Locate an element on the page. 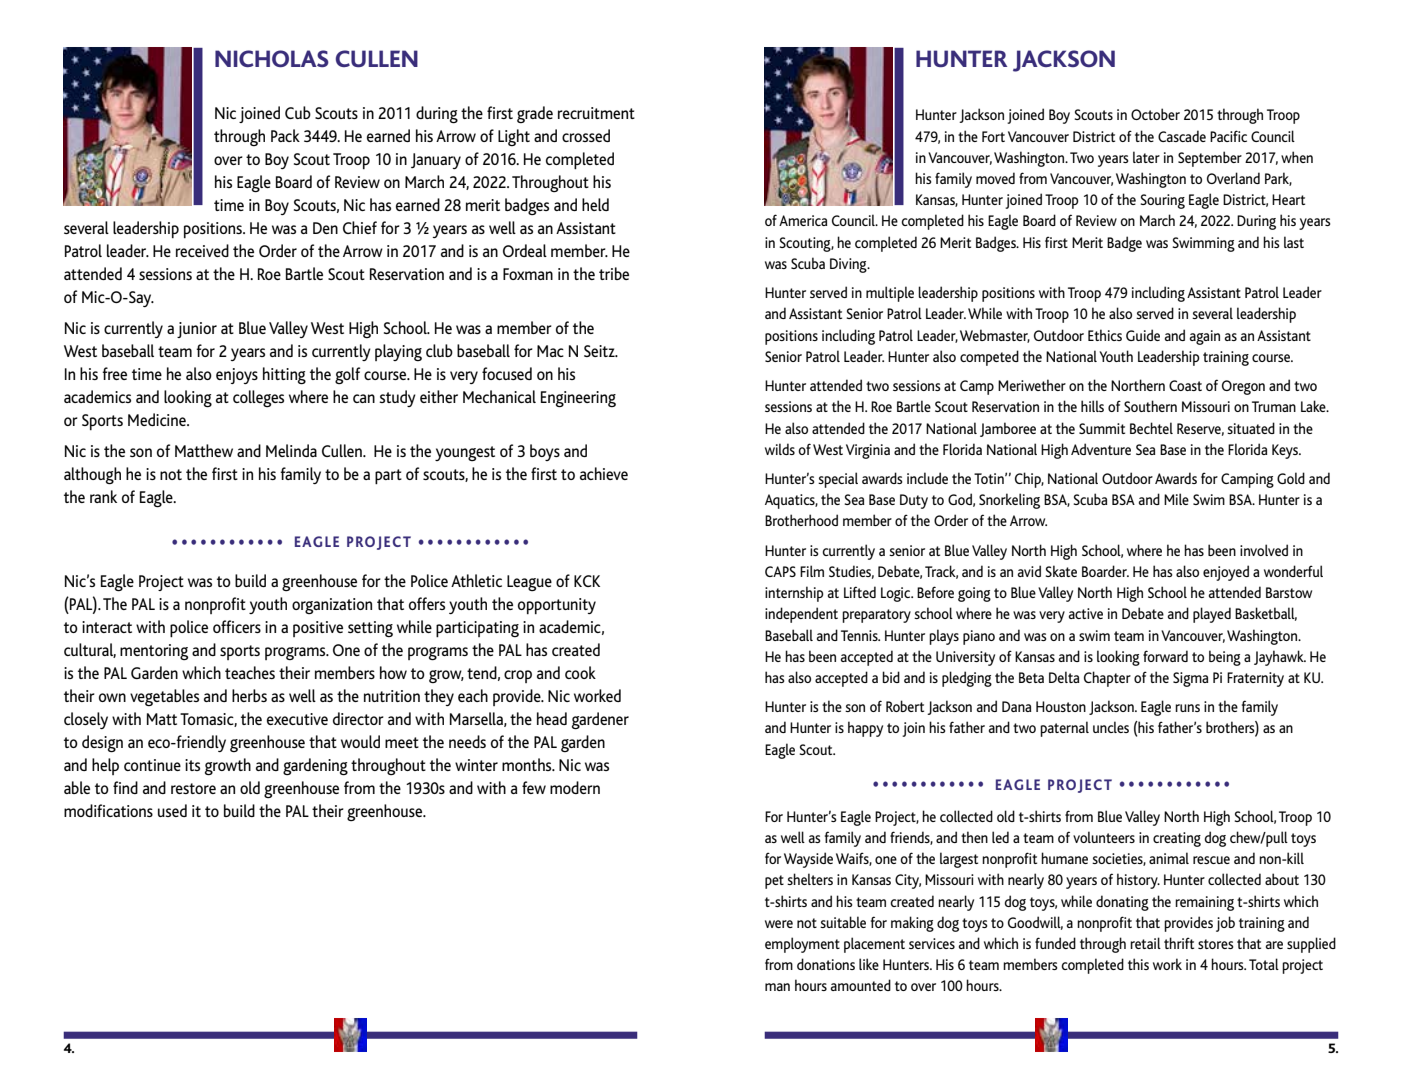 This image has width=1402, height=1083. rank is located at coordinates (103, 496).
